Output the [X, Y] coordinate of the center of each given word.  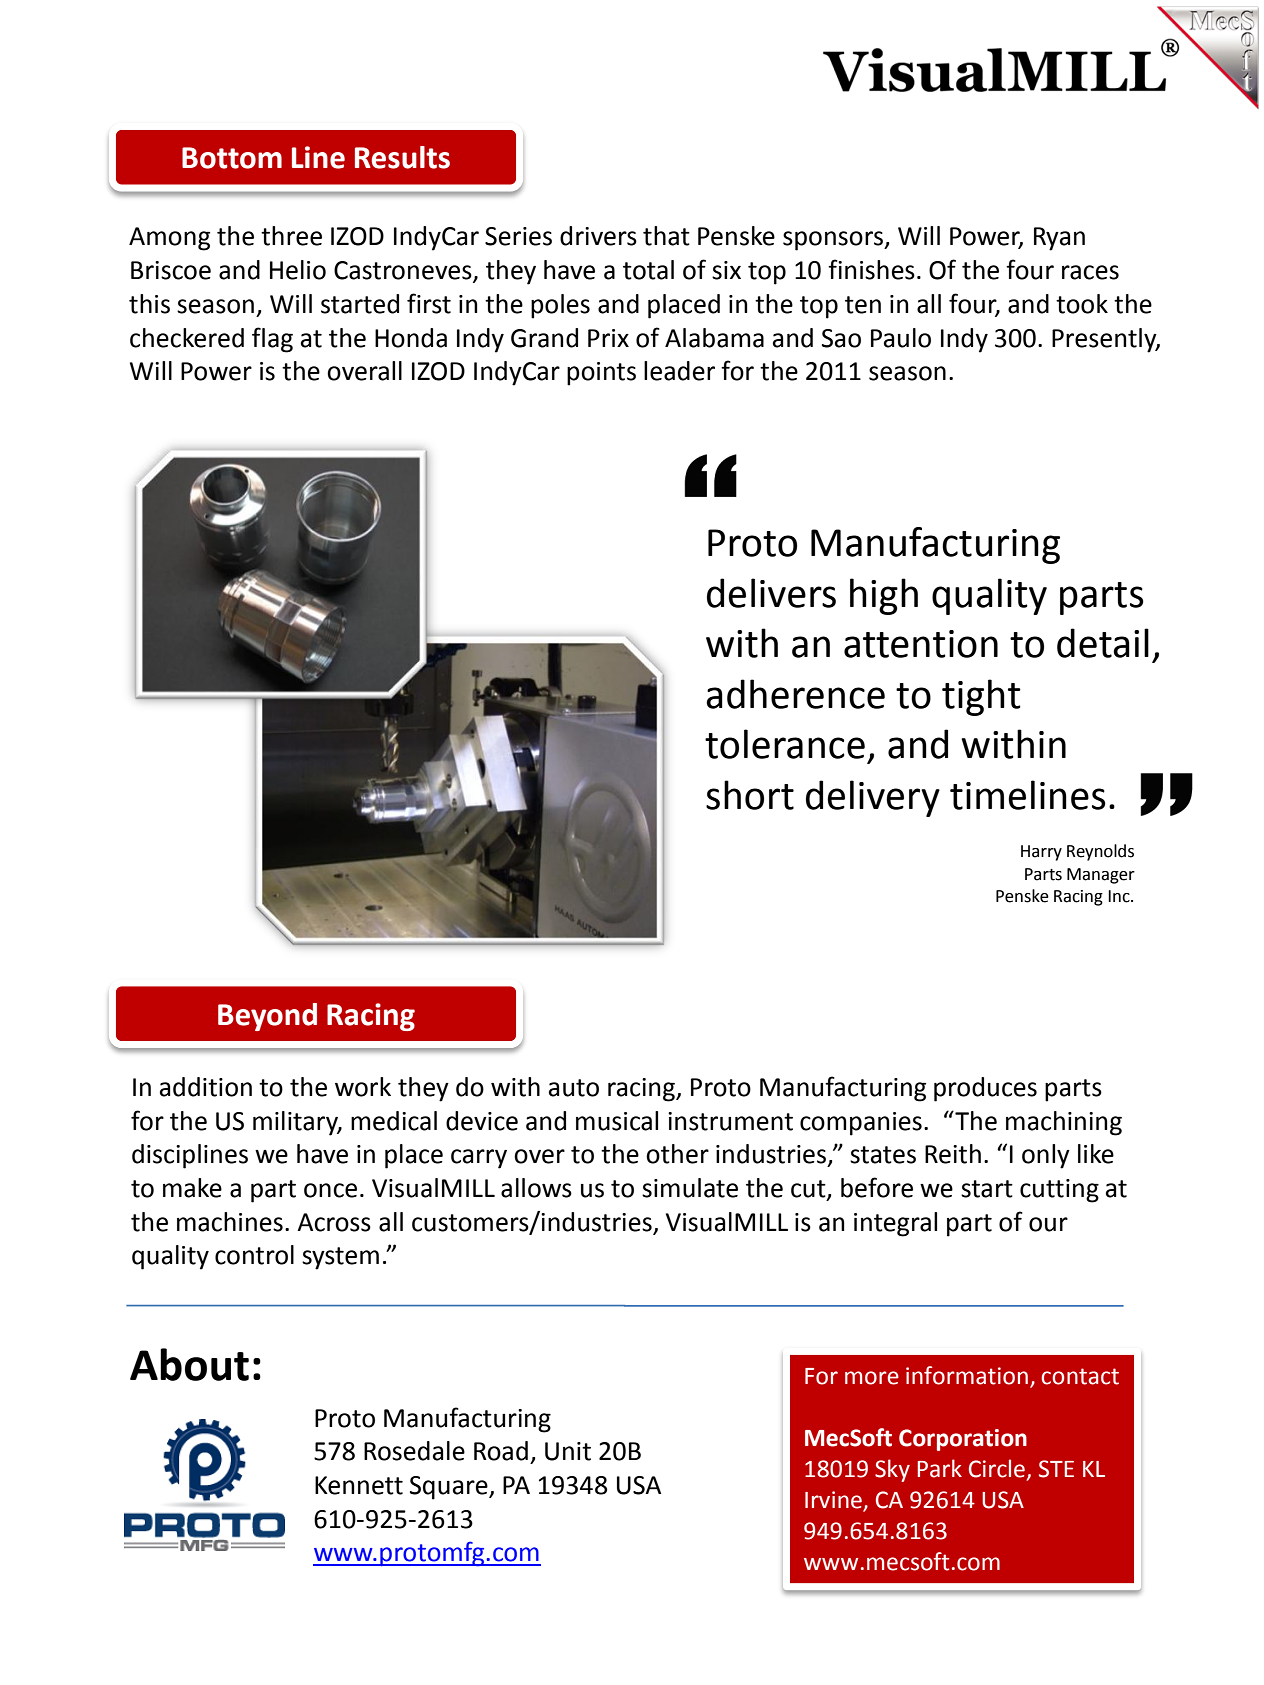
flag [272, 340]
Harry [1041, 853]
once [330, 1190]
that [666, 236]
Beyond [267, 1017]
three [291, 236]
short [750, 795]
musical [617, 1121]
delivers [771, 593]
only [1046, 1156]
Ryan [1059, 239]
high [884, 596]
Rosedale [414, 1451]
